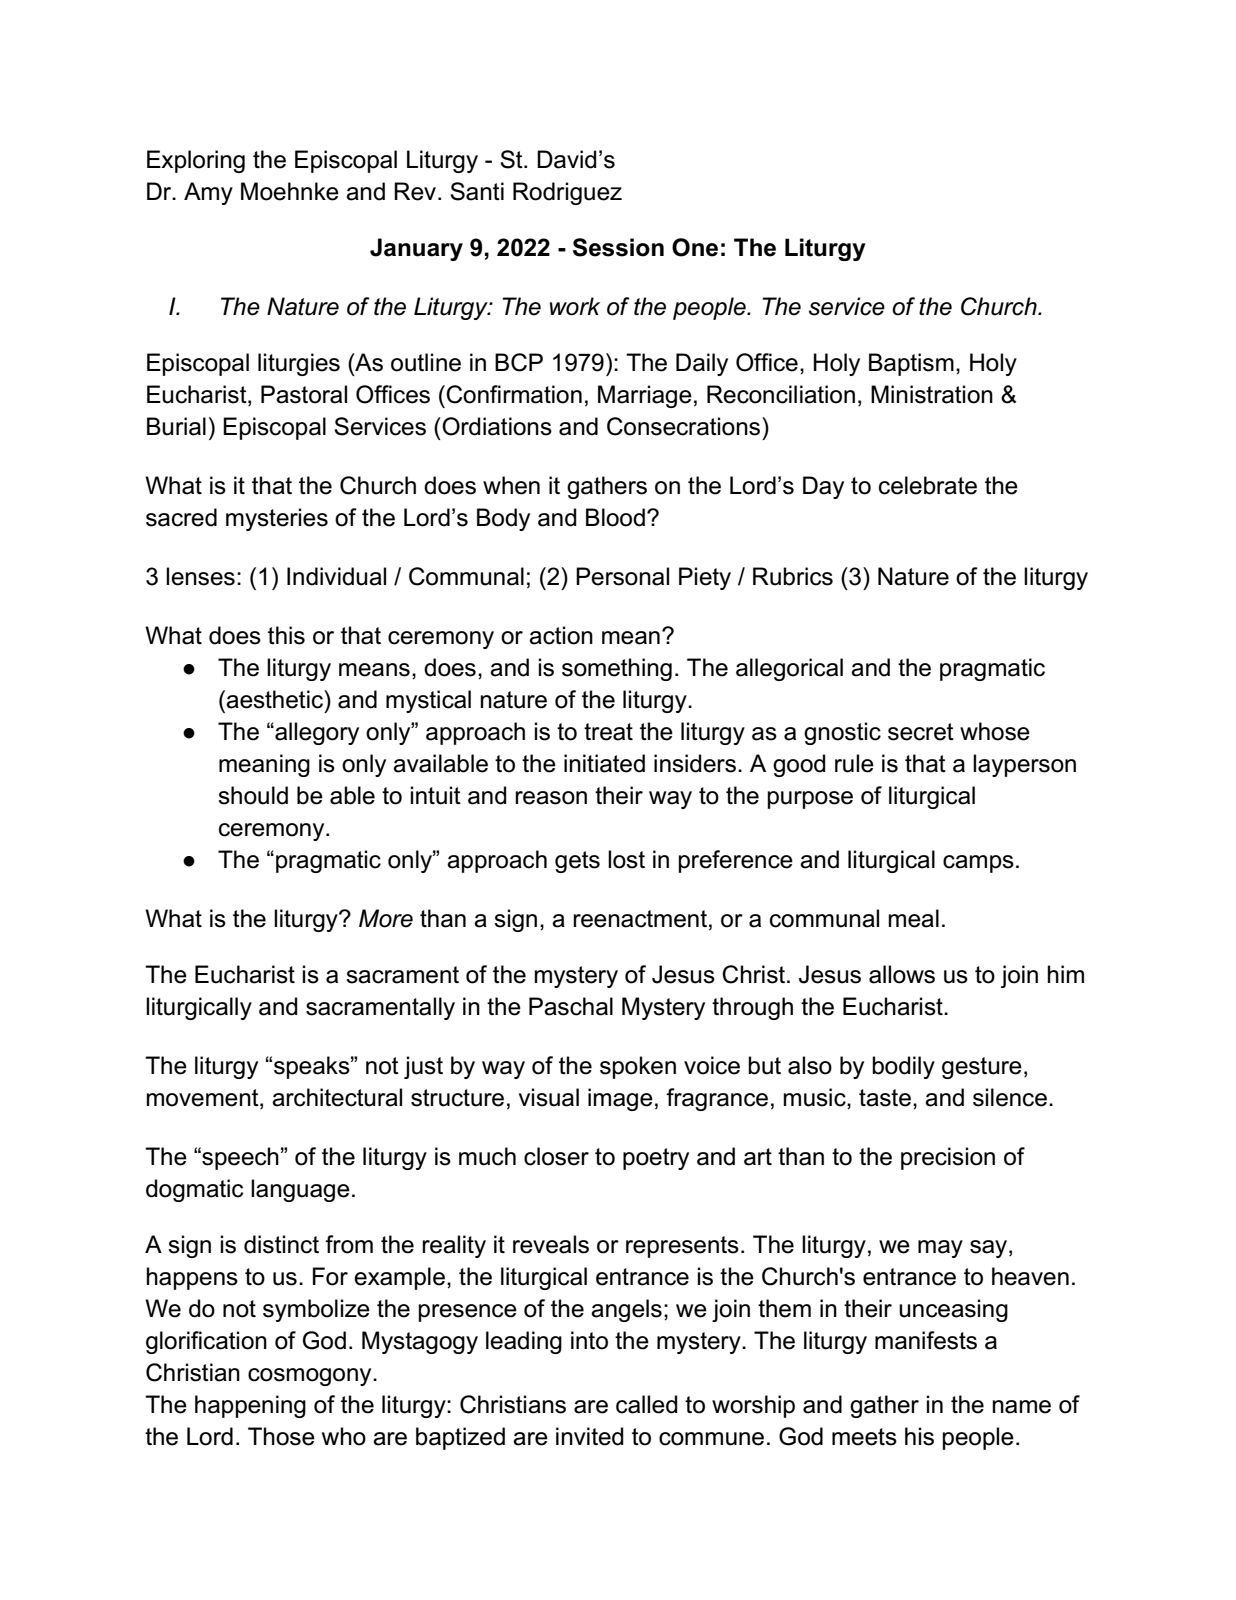 Image resolution: width=1236 pixels, height=1600 pixels. What do you see at coordinates (911, 364) in the screenshot?
I see `Baptism` at bounding box center [911, 364].
